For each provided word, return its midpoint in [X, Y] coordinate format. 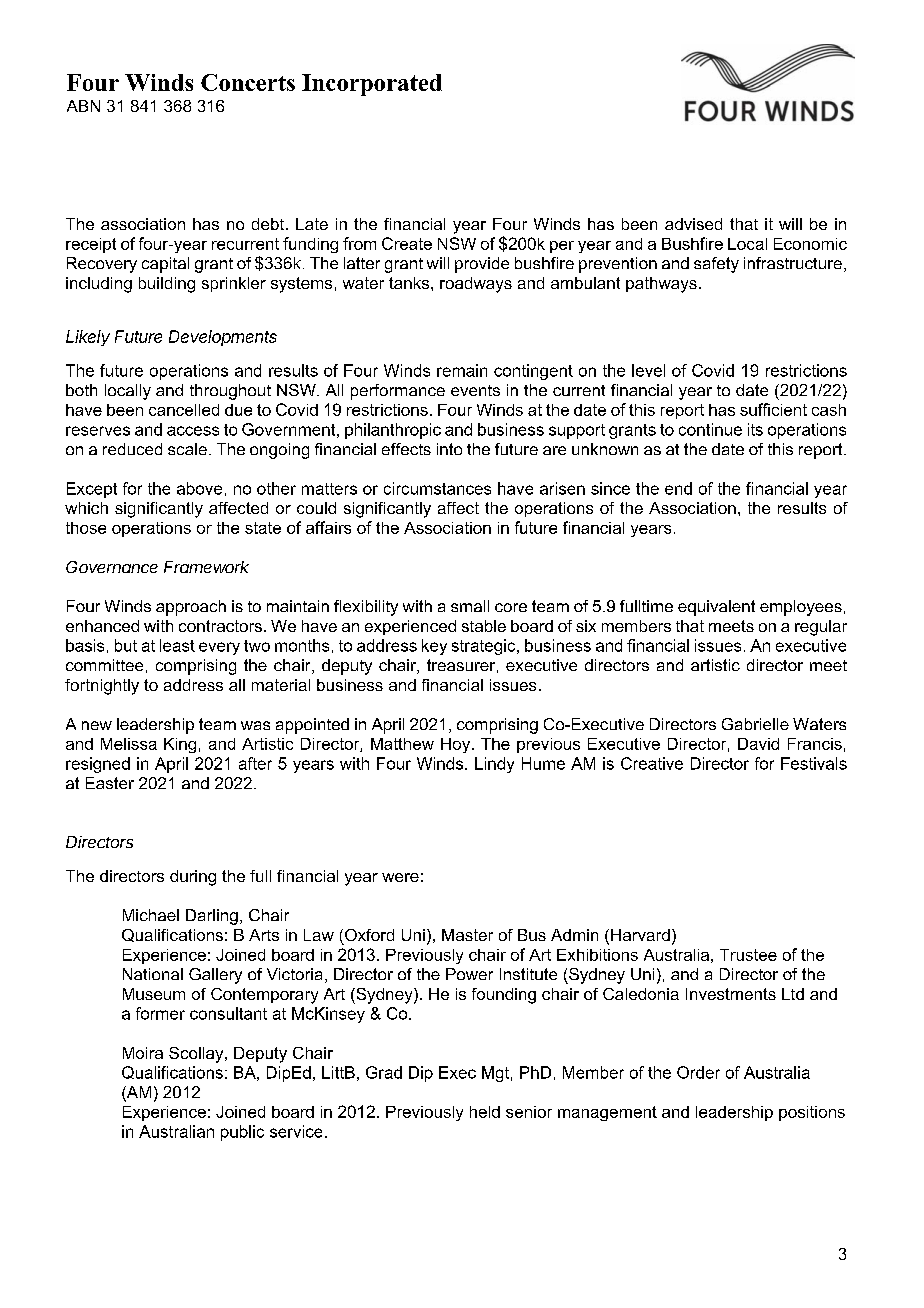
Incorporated [372, 85]
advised [693, 224]
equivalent [716, 608]
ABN [83, 106]
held [485, 1112]
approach [191, 608]
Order [698, 1072]
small [470, 606]
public [242, 1133]
